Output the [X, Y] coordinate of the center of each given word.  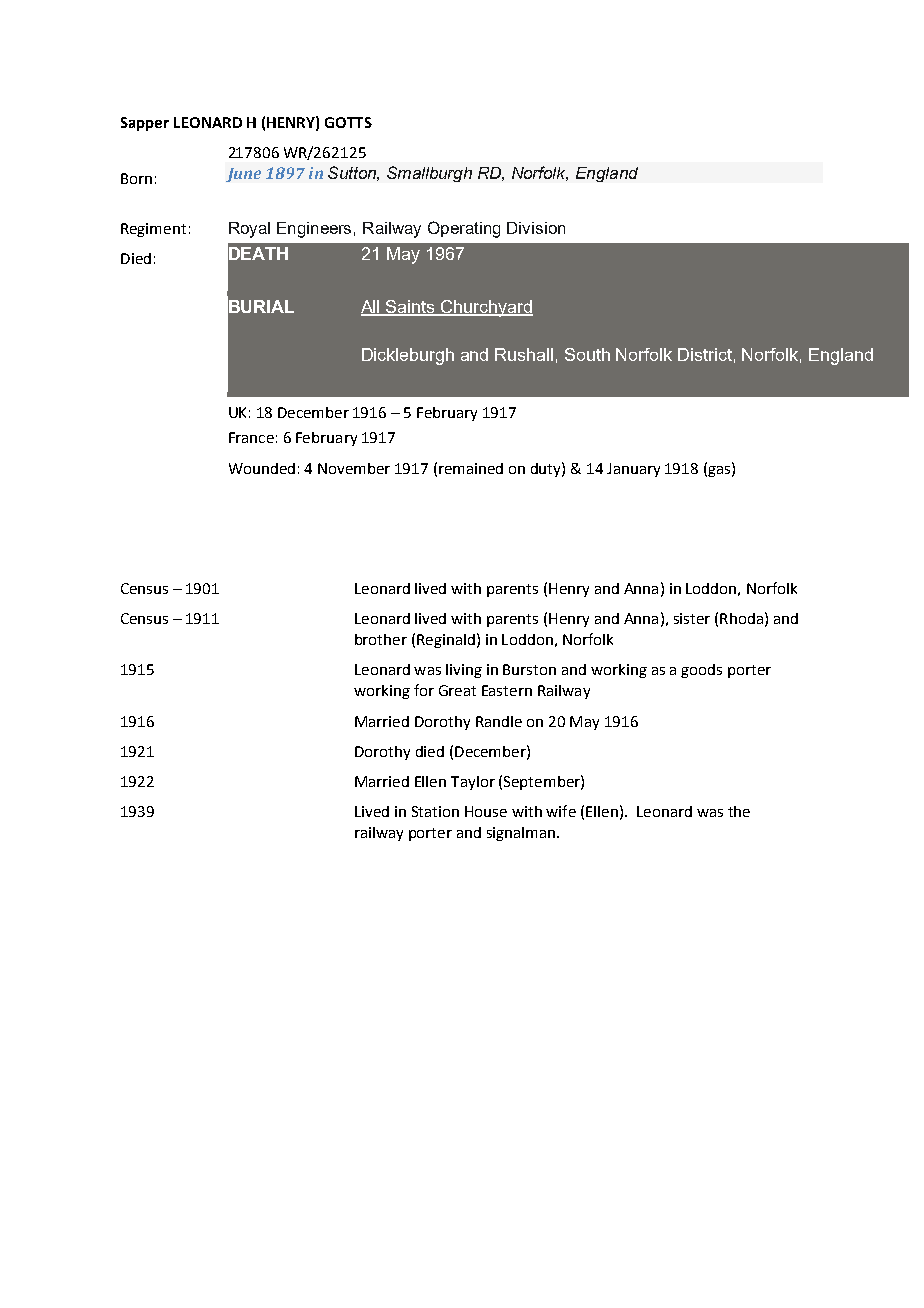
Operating [464, 229]
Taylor [473, 783]
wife [561, 811]
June [243, 175]
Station [435, 811]
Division [536, 228]
